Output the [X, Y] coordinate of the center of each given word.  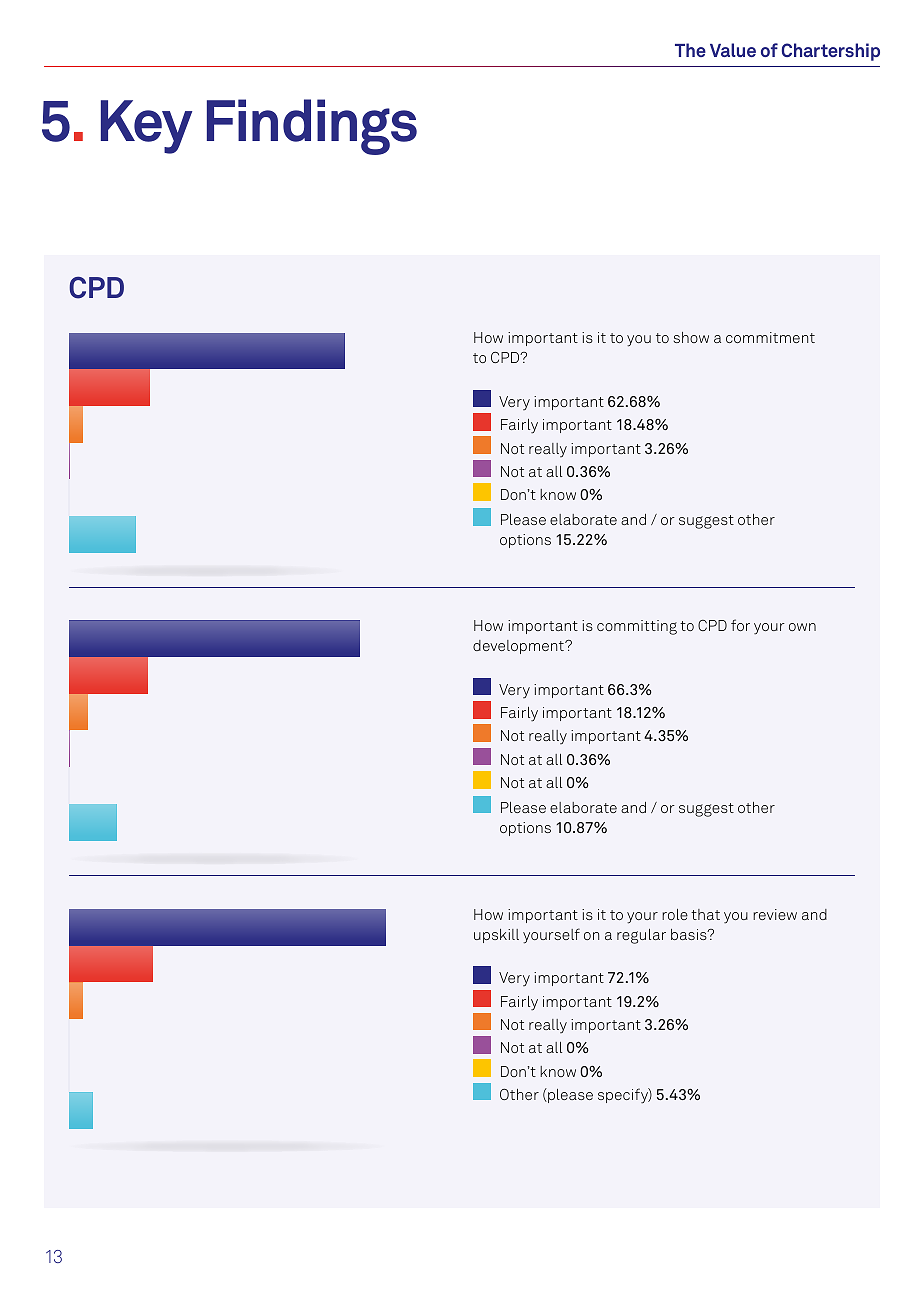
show [691, 337]
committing [637, 627]
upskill [496, 936]
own [802, 627]
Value [733, 50]
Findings [312, 127]
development [519, 647]
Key [146, 127]
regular [641, 936]
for [740, 625]
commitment [770, 337]
